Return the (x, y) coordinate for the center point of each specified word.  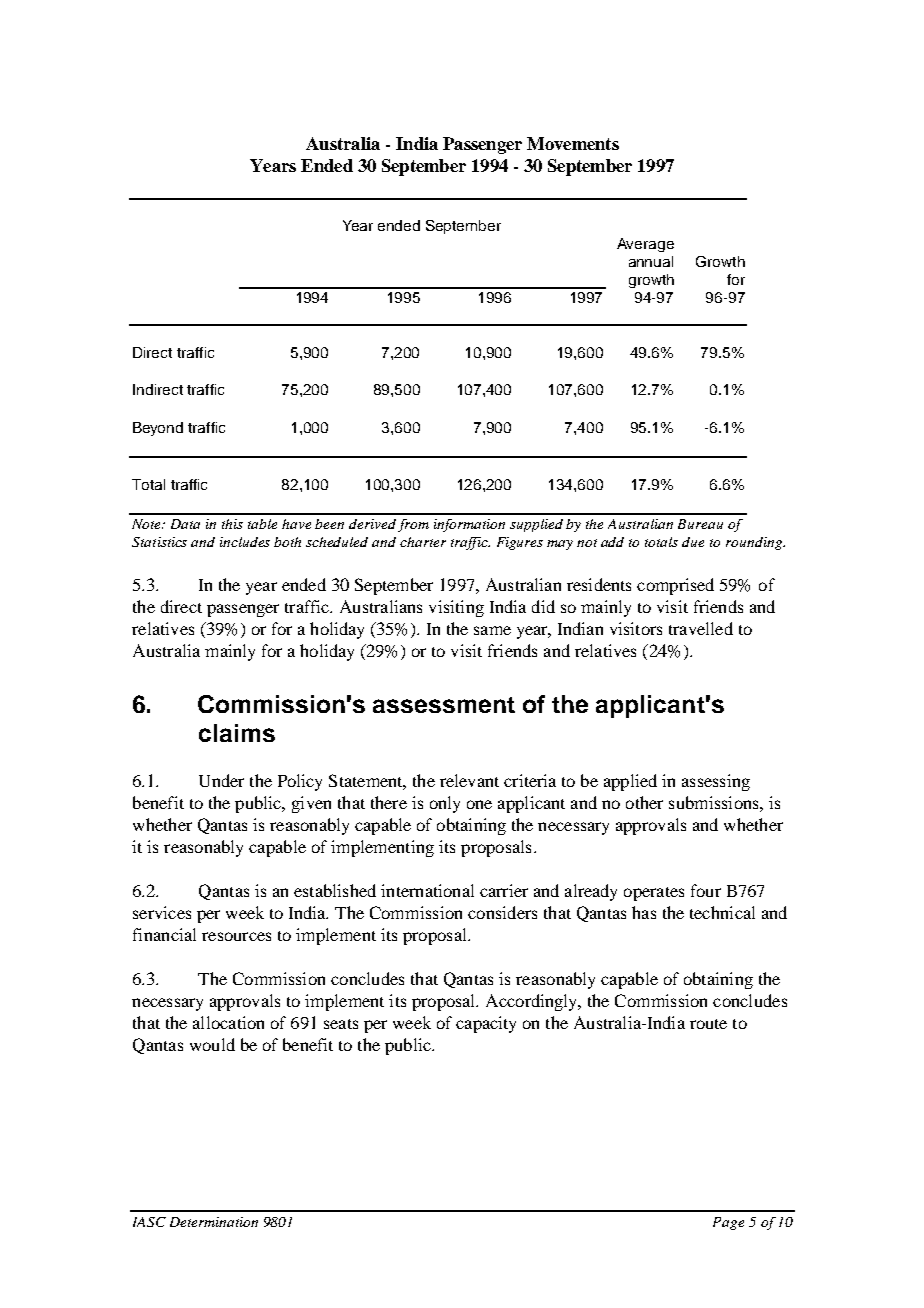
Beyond (158, 429)
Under (221, 780)
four (706, 890)
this (232, 524)
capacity (486, 1024)
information (469, 525)
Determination (214, 1222)
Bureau (700, 524)
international (427, 890)
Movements (573, 143)
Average (645, 245)
